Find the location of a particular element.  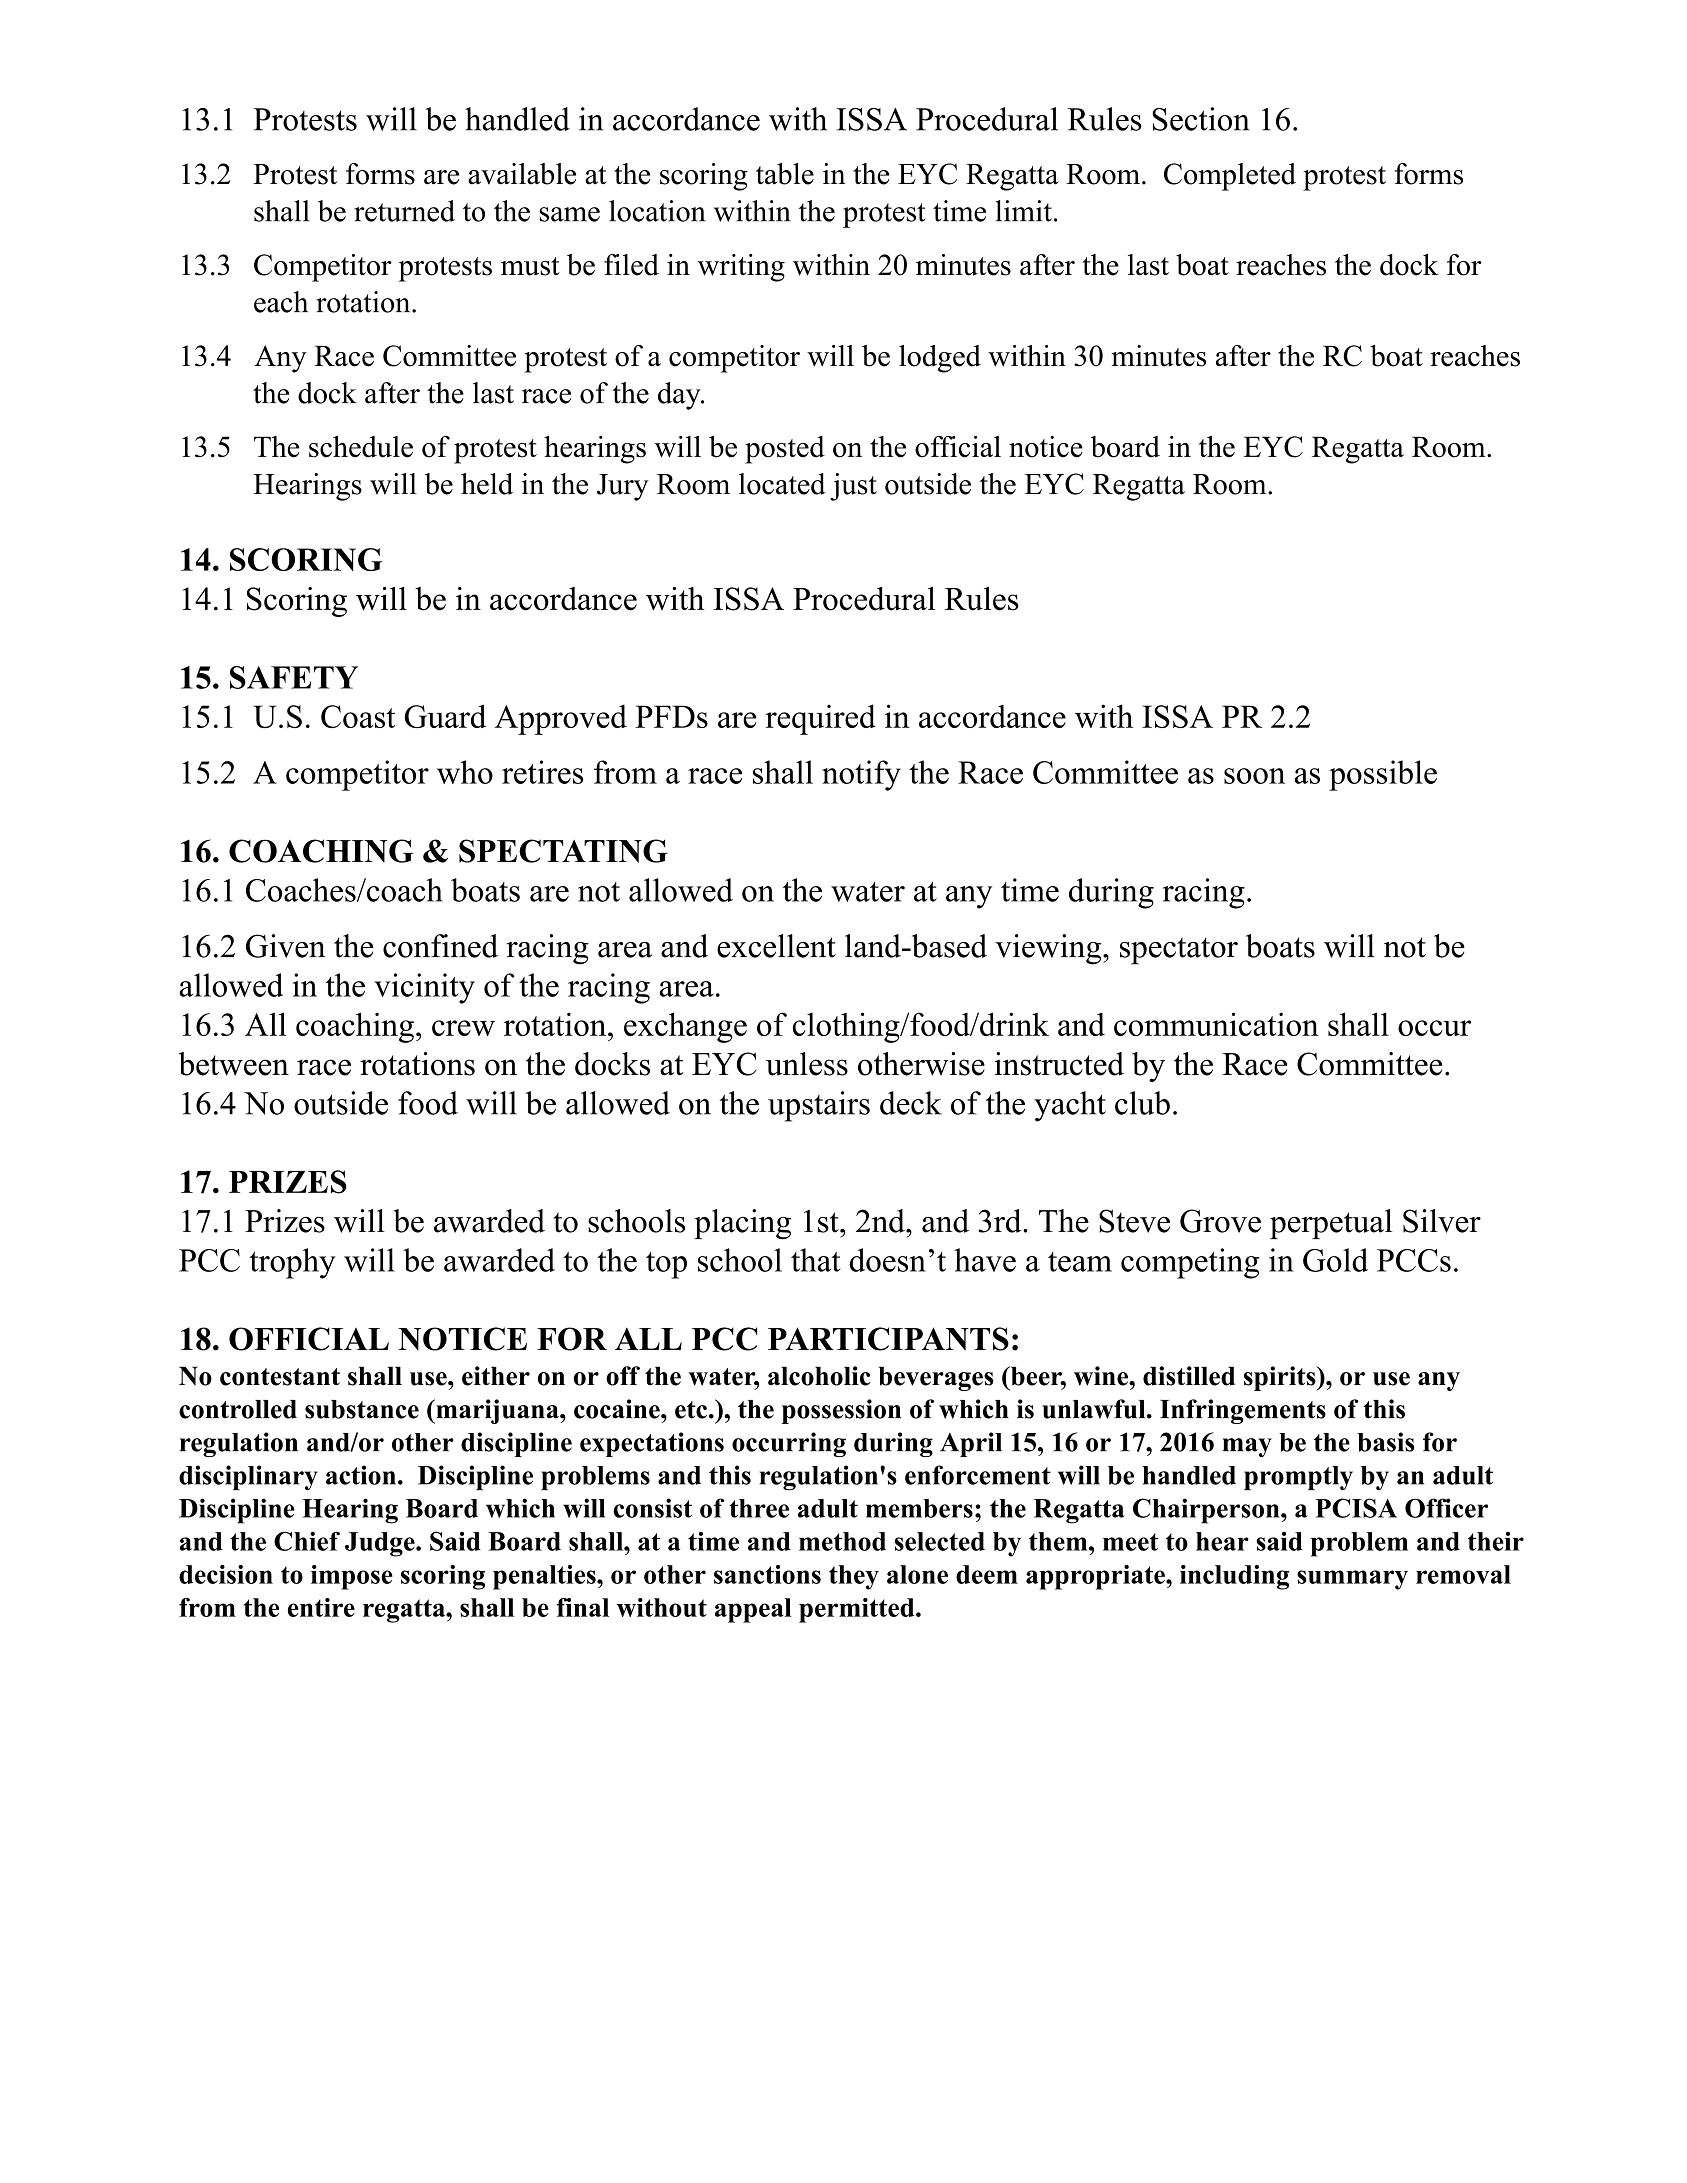

upstairs is located at coordinates (819, 1106).
